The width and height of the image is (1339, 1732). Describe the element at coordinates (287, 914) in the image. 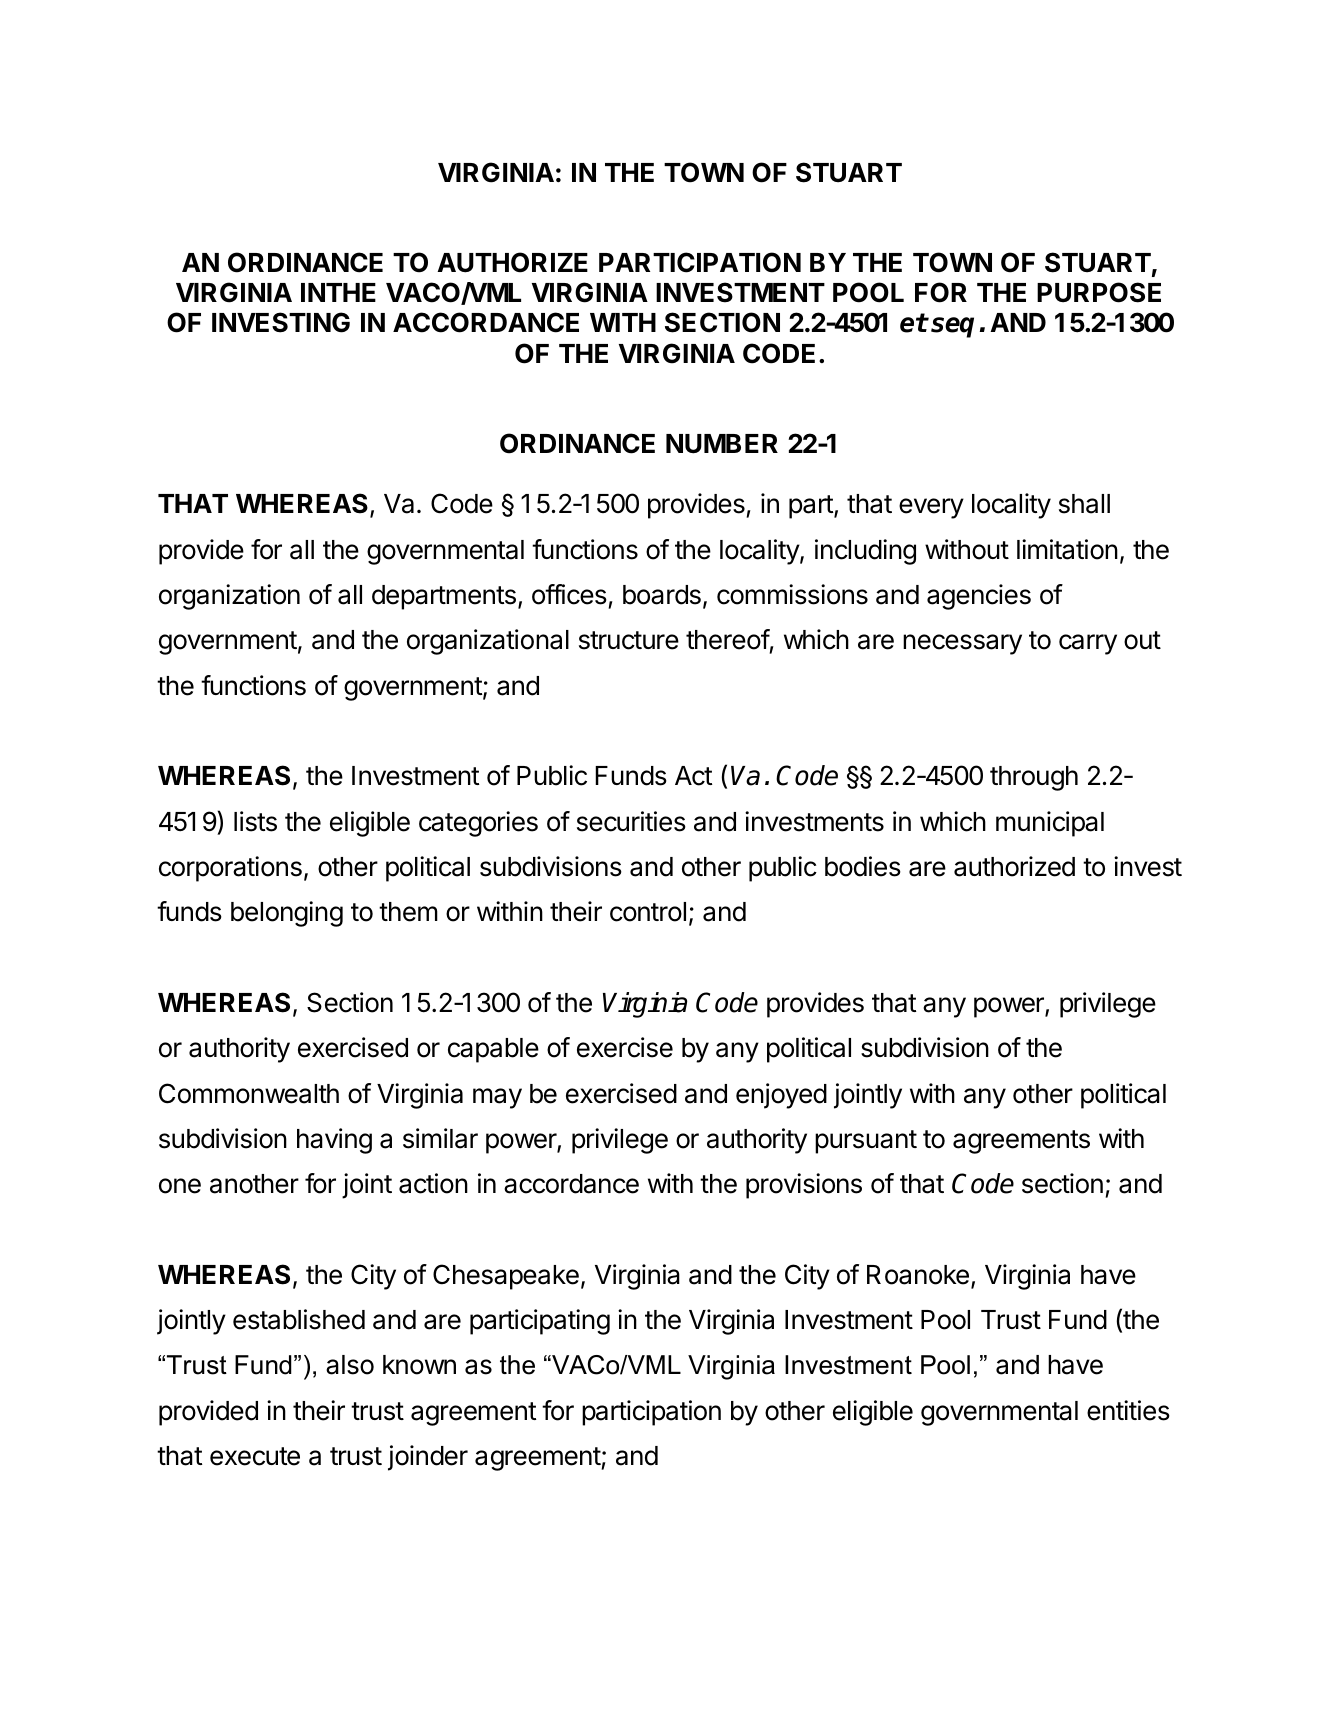

I see `belonging` at that location.
